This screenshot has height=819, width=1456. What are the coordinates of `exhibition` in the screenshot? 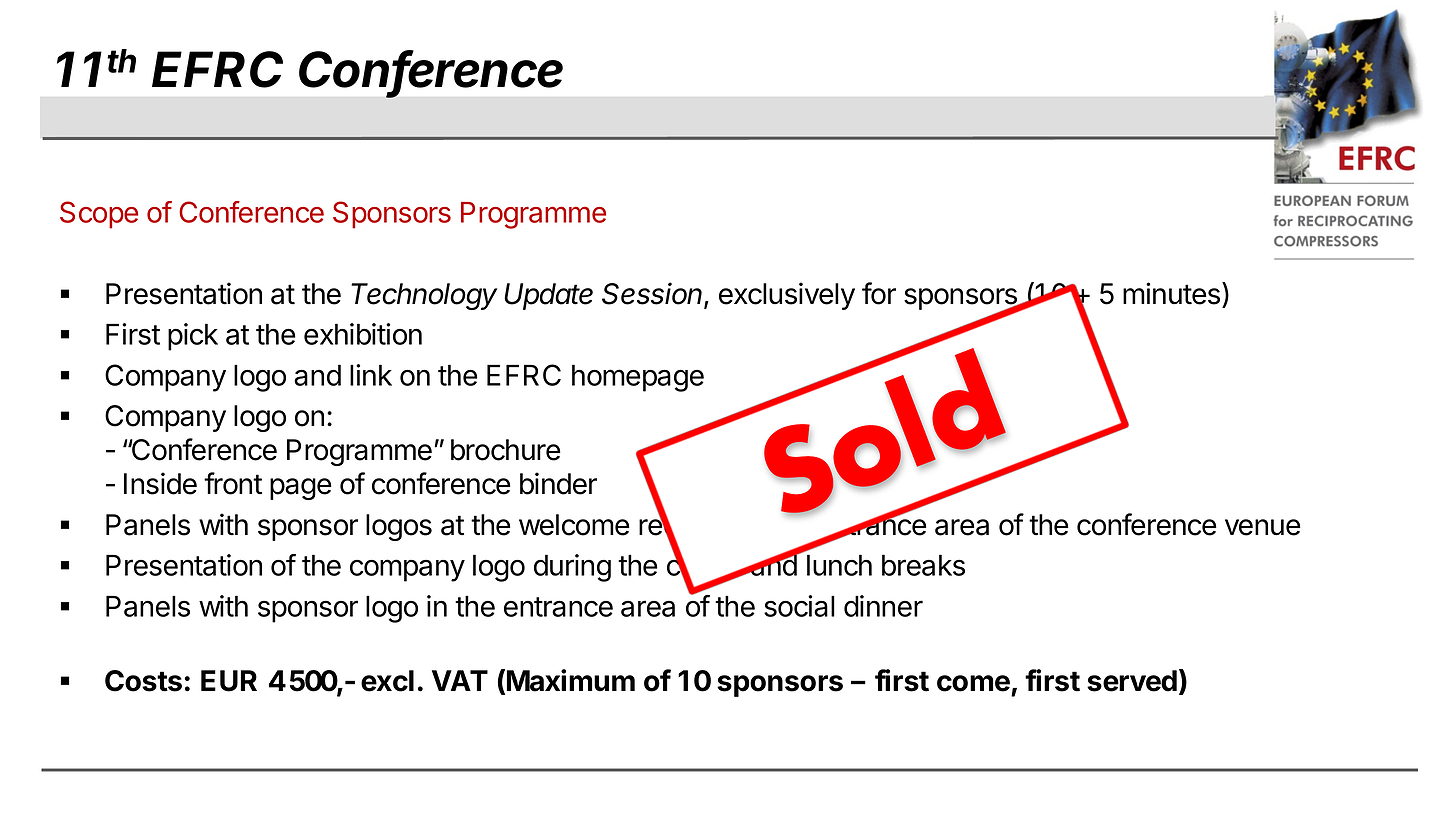 It's located at (363, 334).
